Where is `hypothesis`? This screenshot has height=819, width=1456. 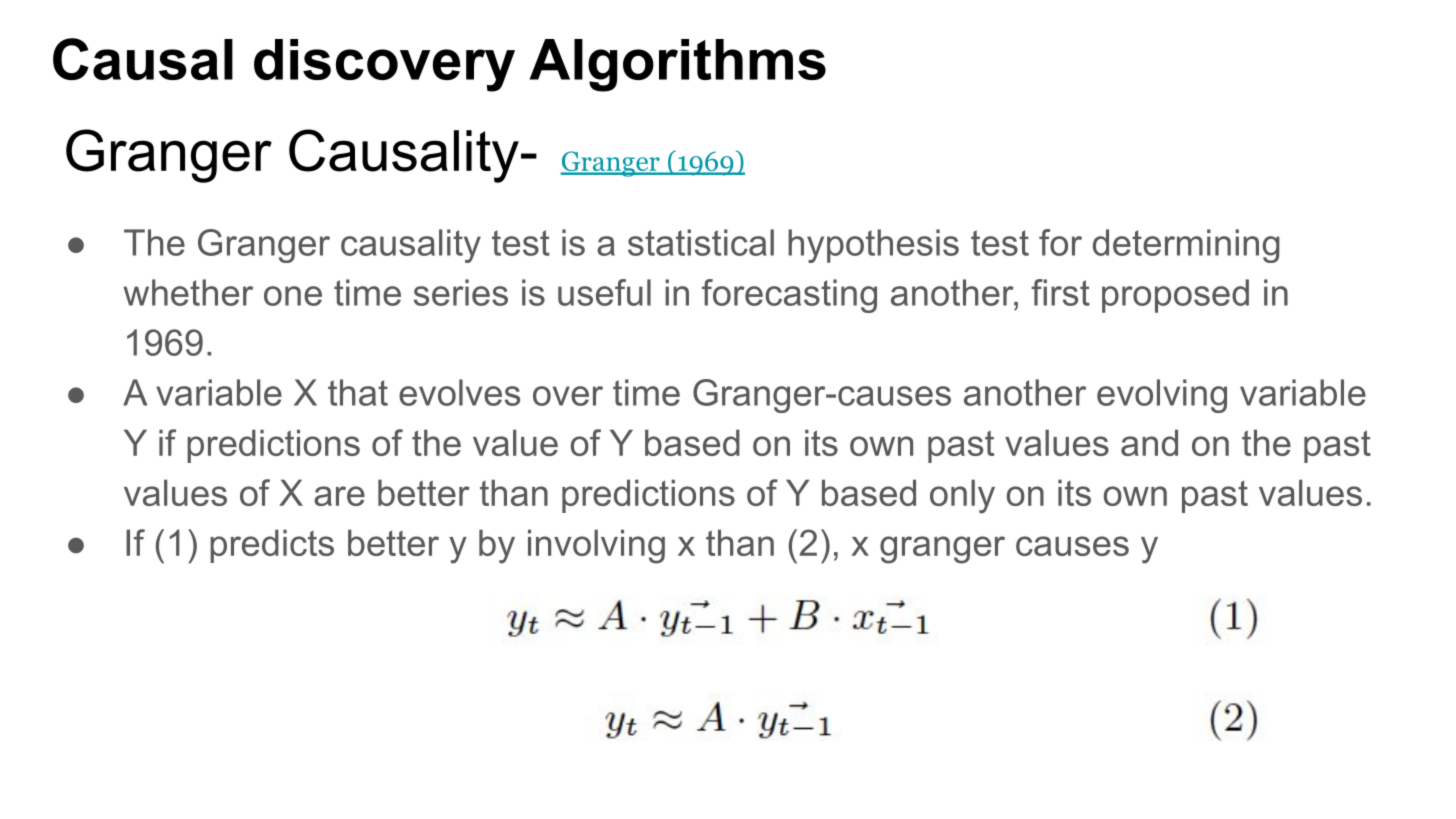 hypothesis is located at coordinates (873, 246).
